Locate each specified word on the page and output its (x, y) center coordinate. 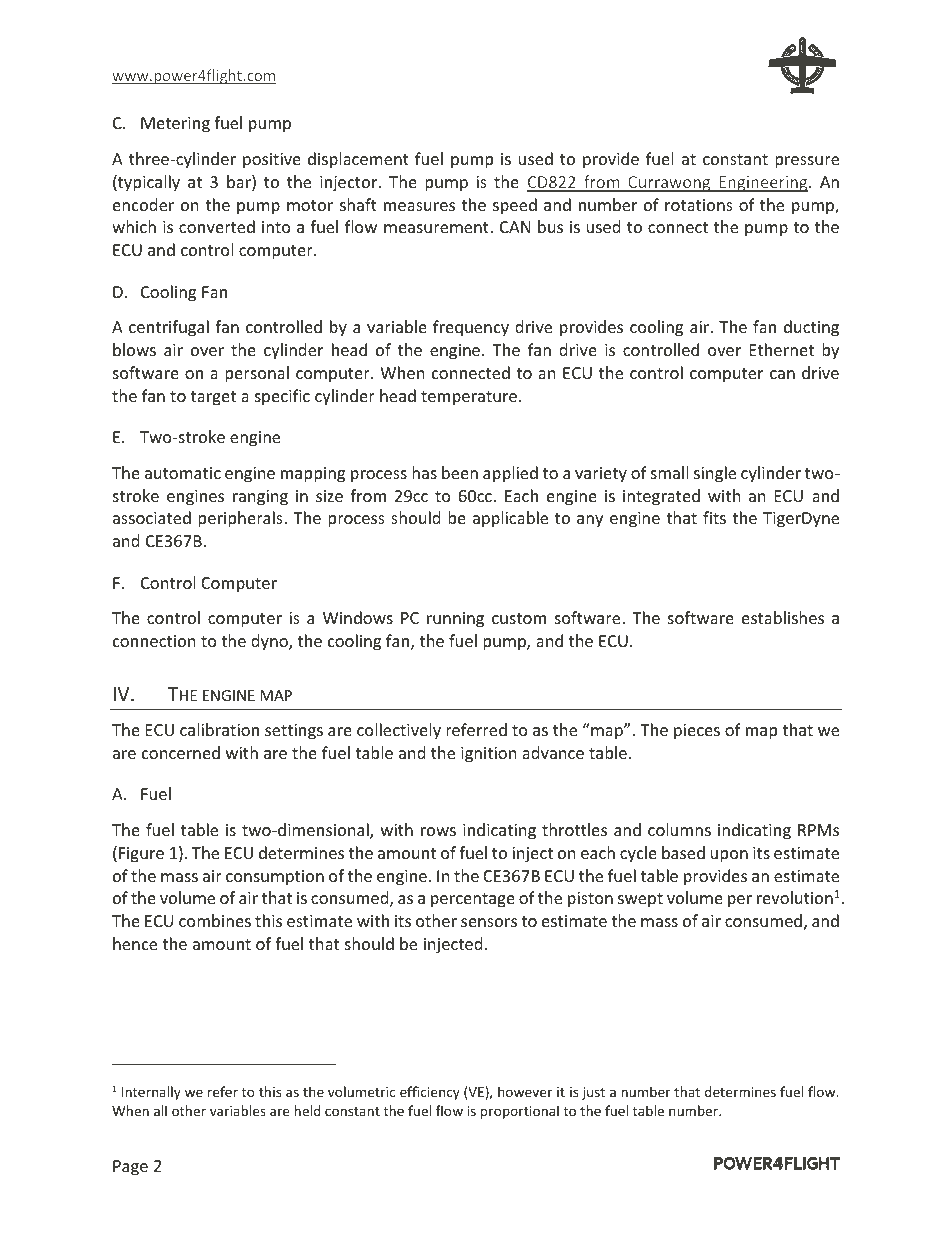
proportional (520, 1112)
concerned (181, 752)
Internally (151, 1093)
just (593, 1093)
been (460, 472)
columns (679, 829)
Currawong (669, 184)
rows (438, 831)
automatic (183, 473)
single (715, 474)
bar (240, 183)
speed (515, 206)
